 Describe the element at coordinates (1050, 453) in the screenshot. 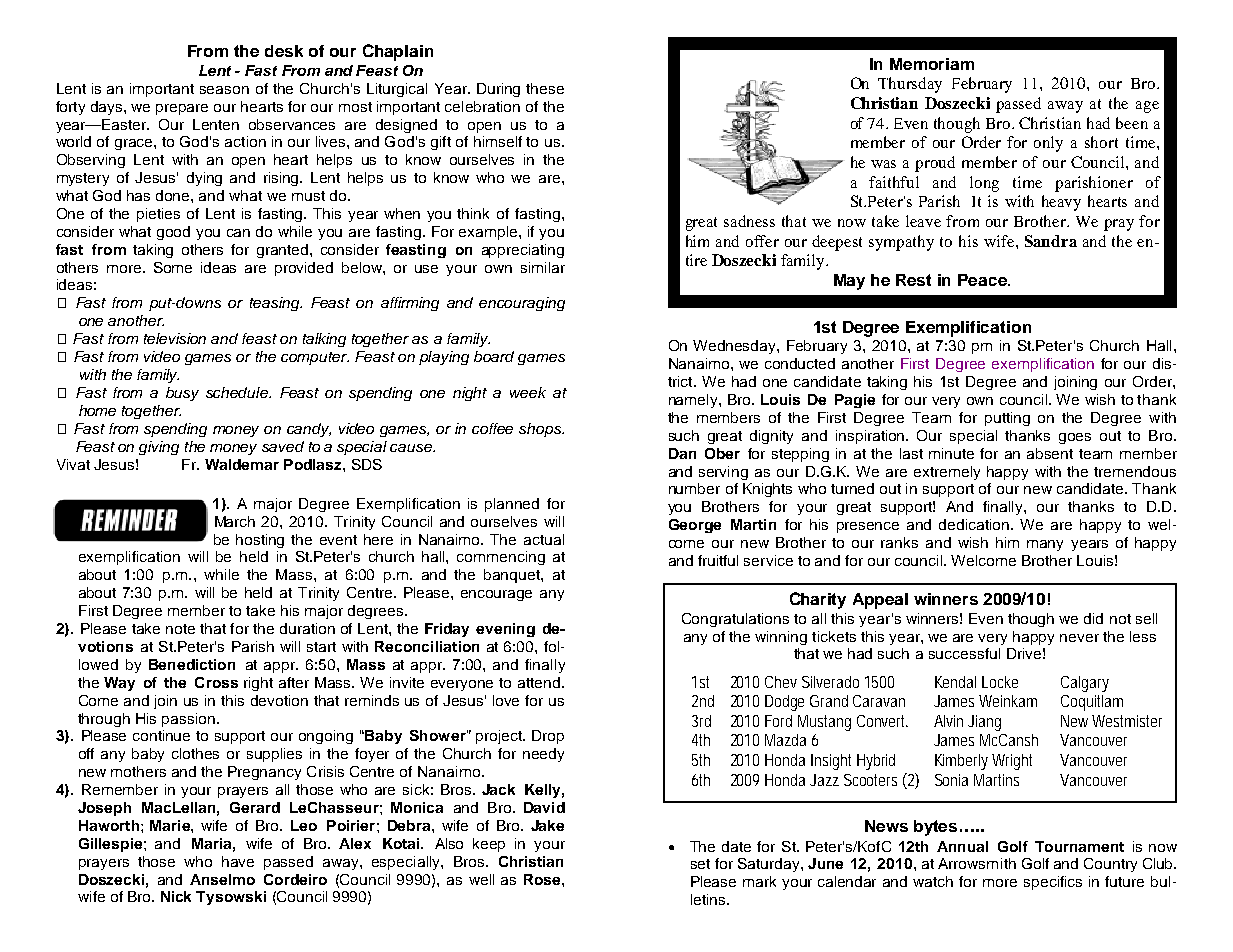

I see `absent` at that location.
